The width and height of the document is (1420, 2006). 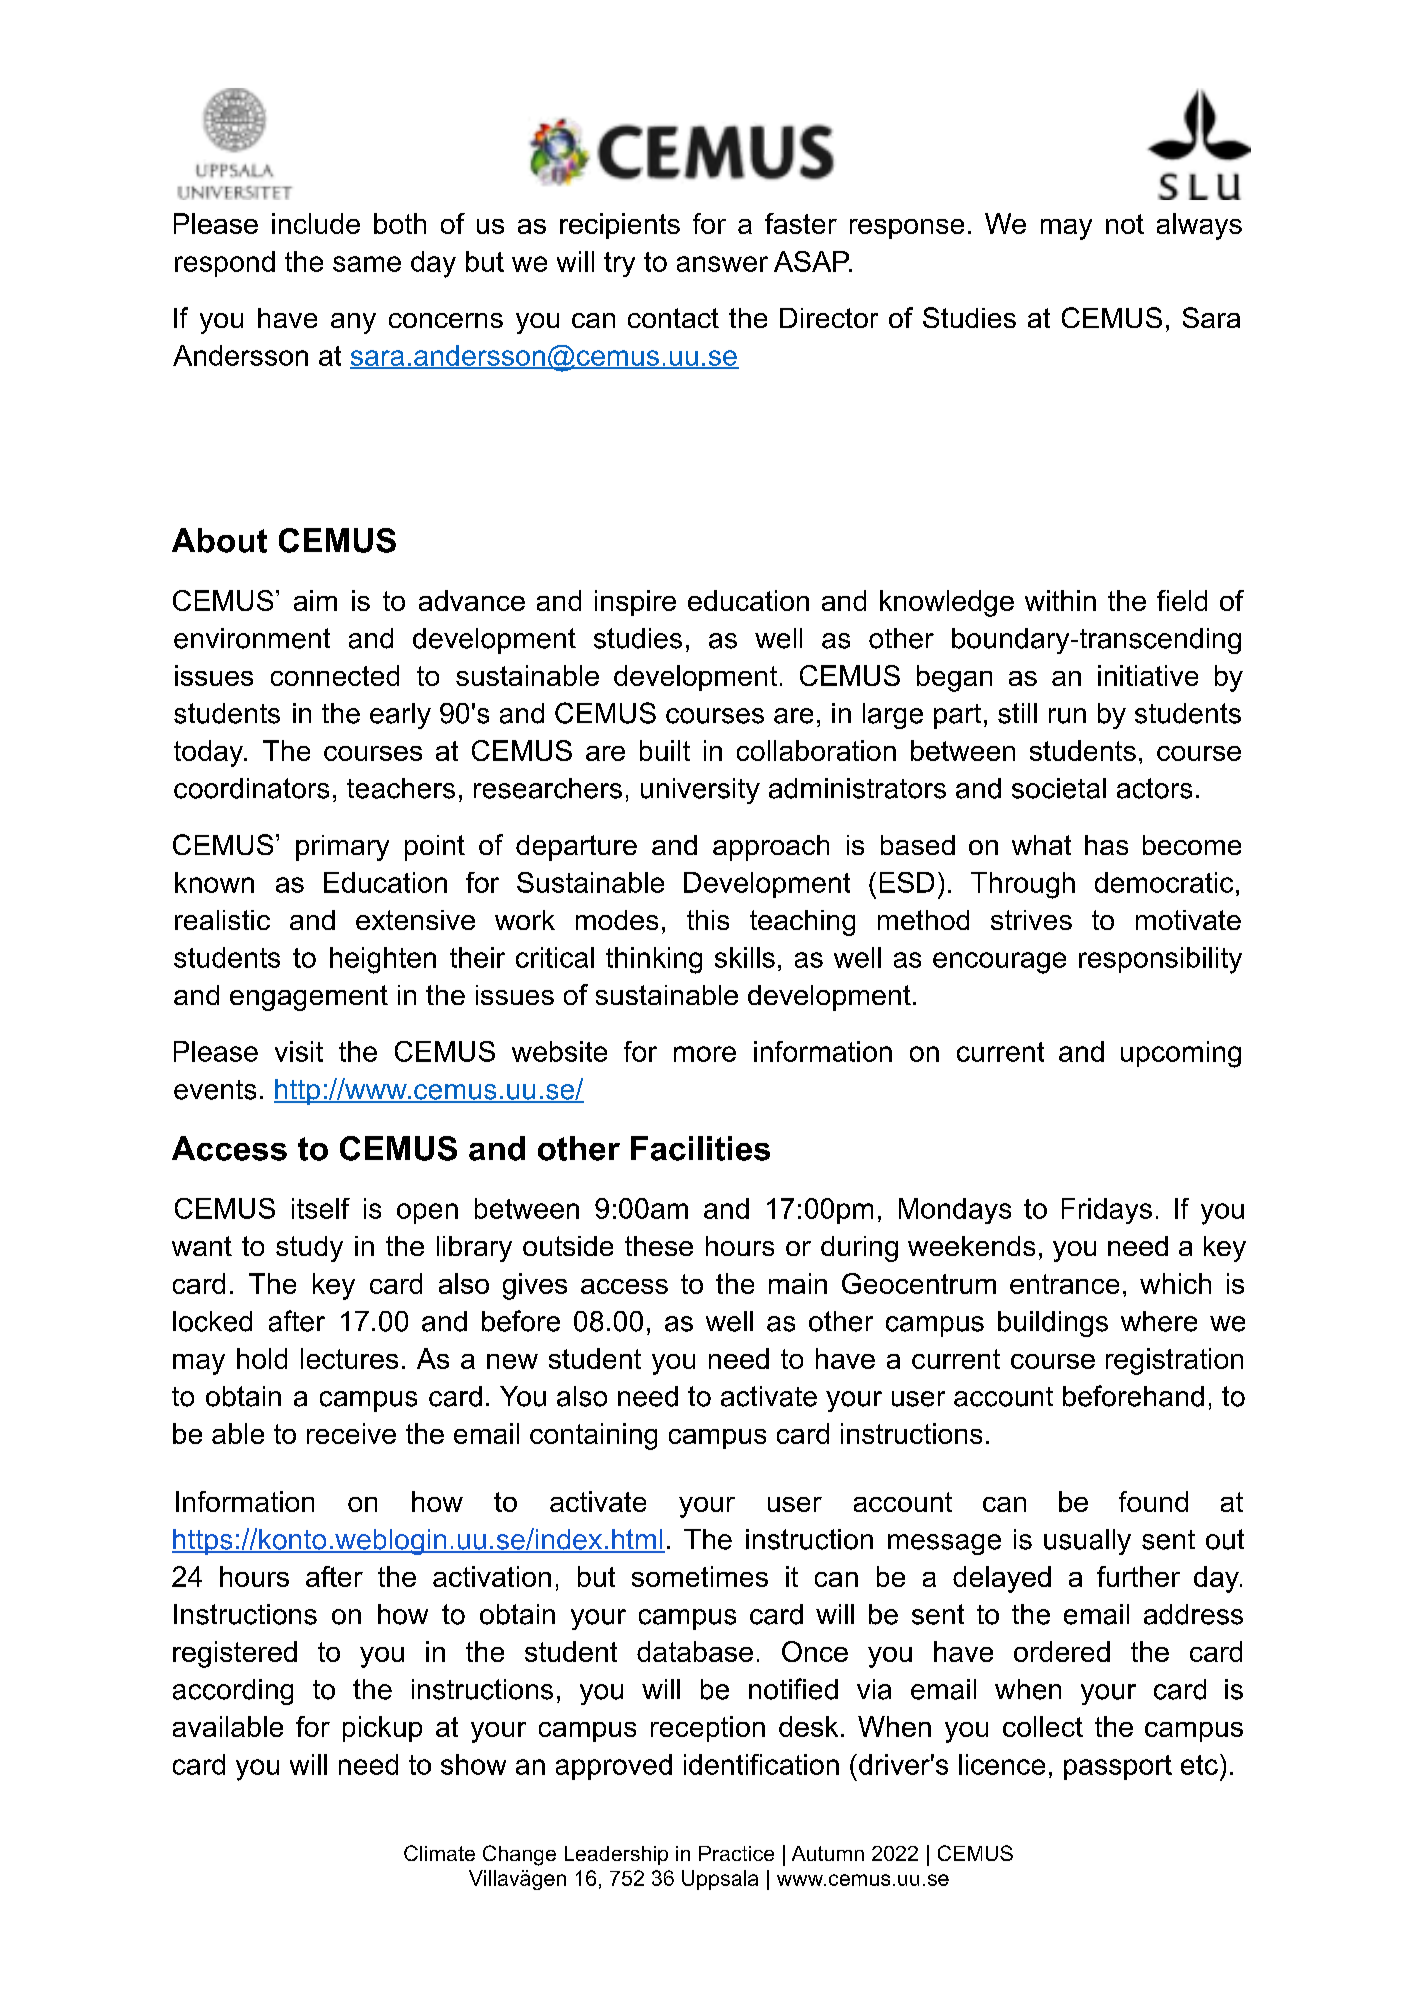 I want to click on pickup, so click(x=382, y=1729).
